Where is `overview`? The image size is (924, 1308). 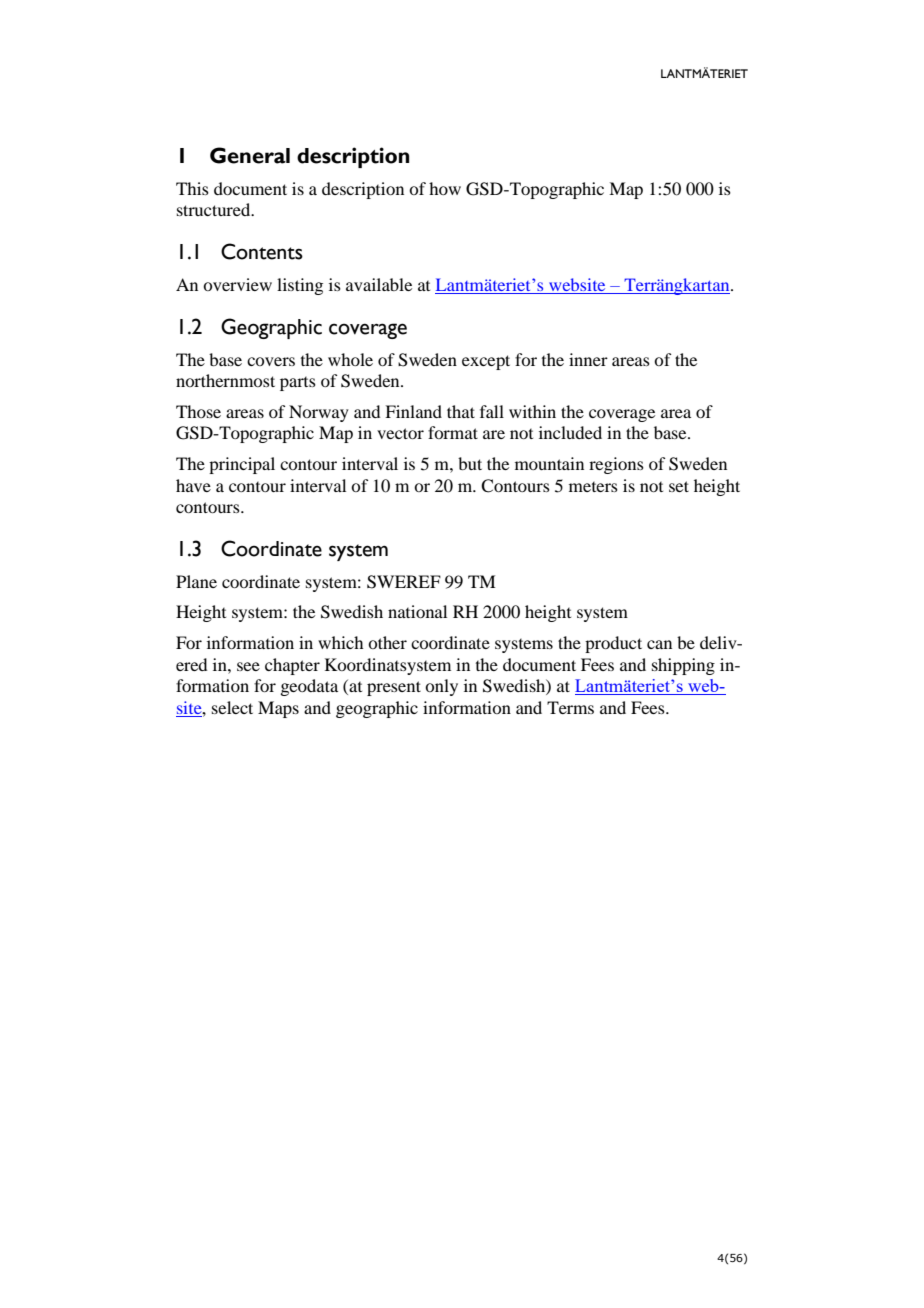 overview is located at coordinates (237, 284).
